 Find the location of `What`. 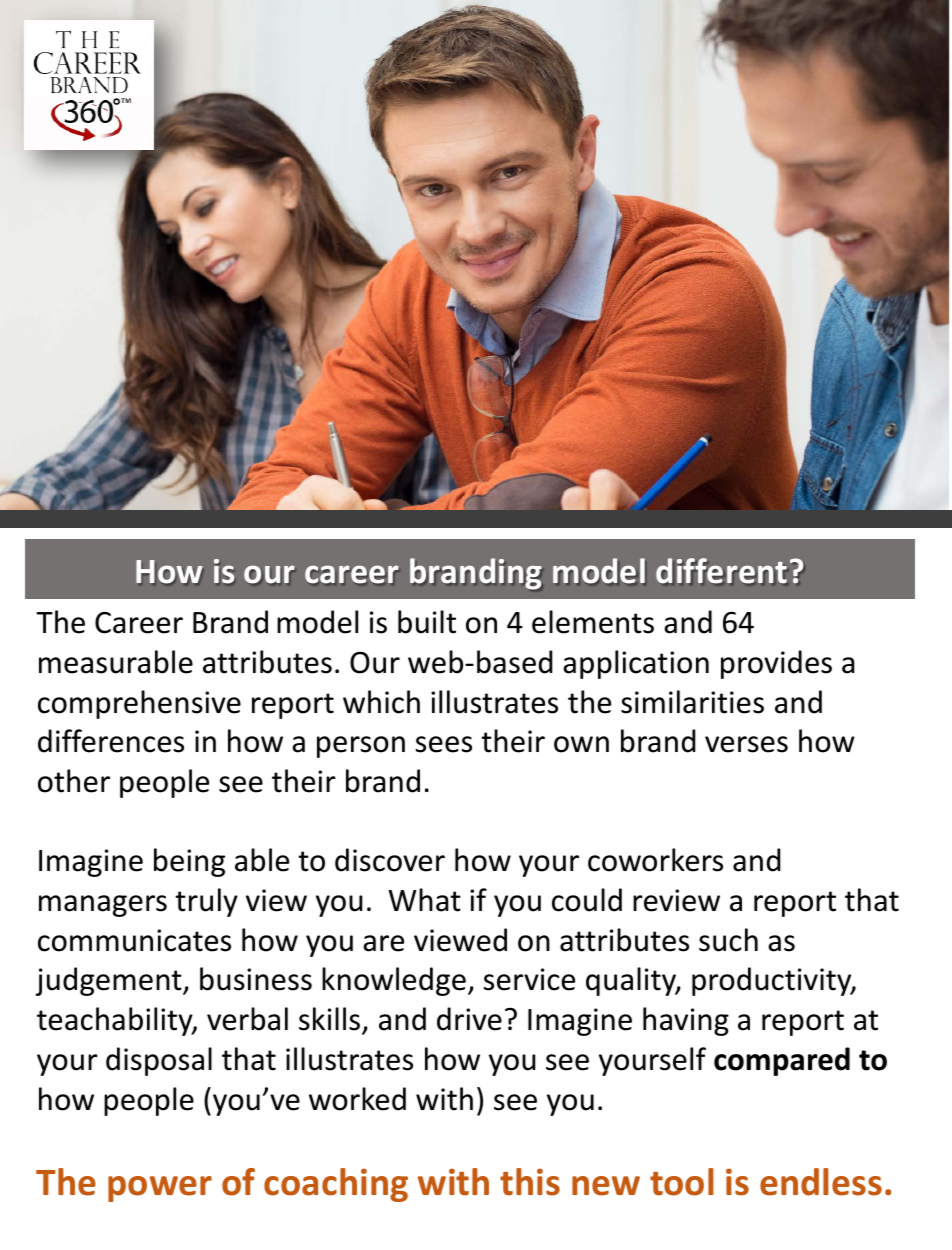

What is located at coordinates (425, 900).
